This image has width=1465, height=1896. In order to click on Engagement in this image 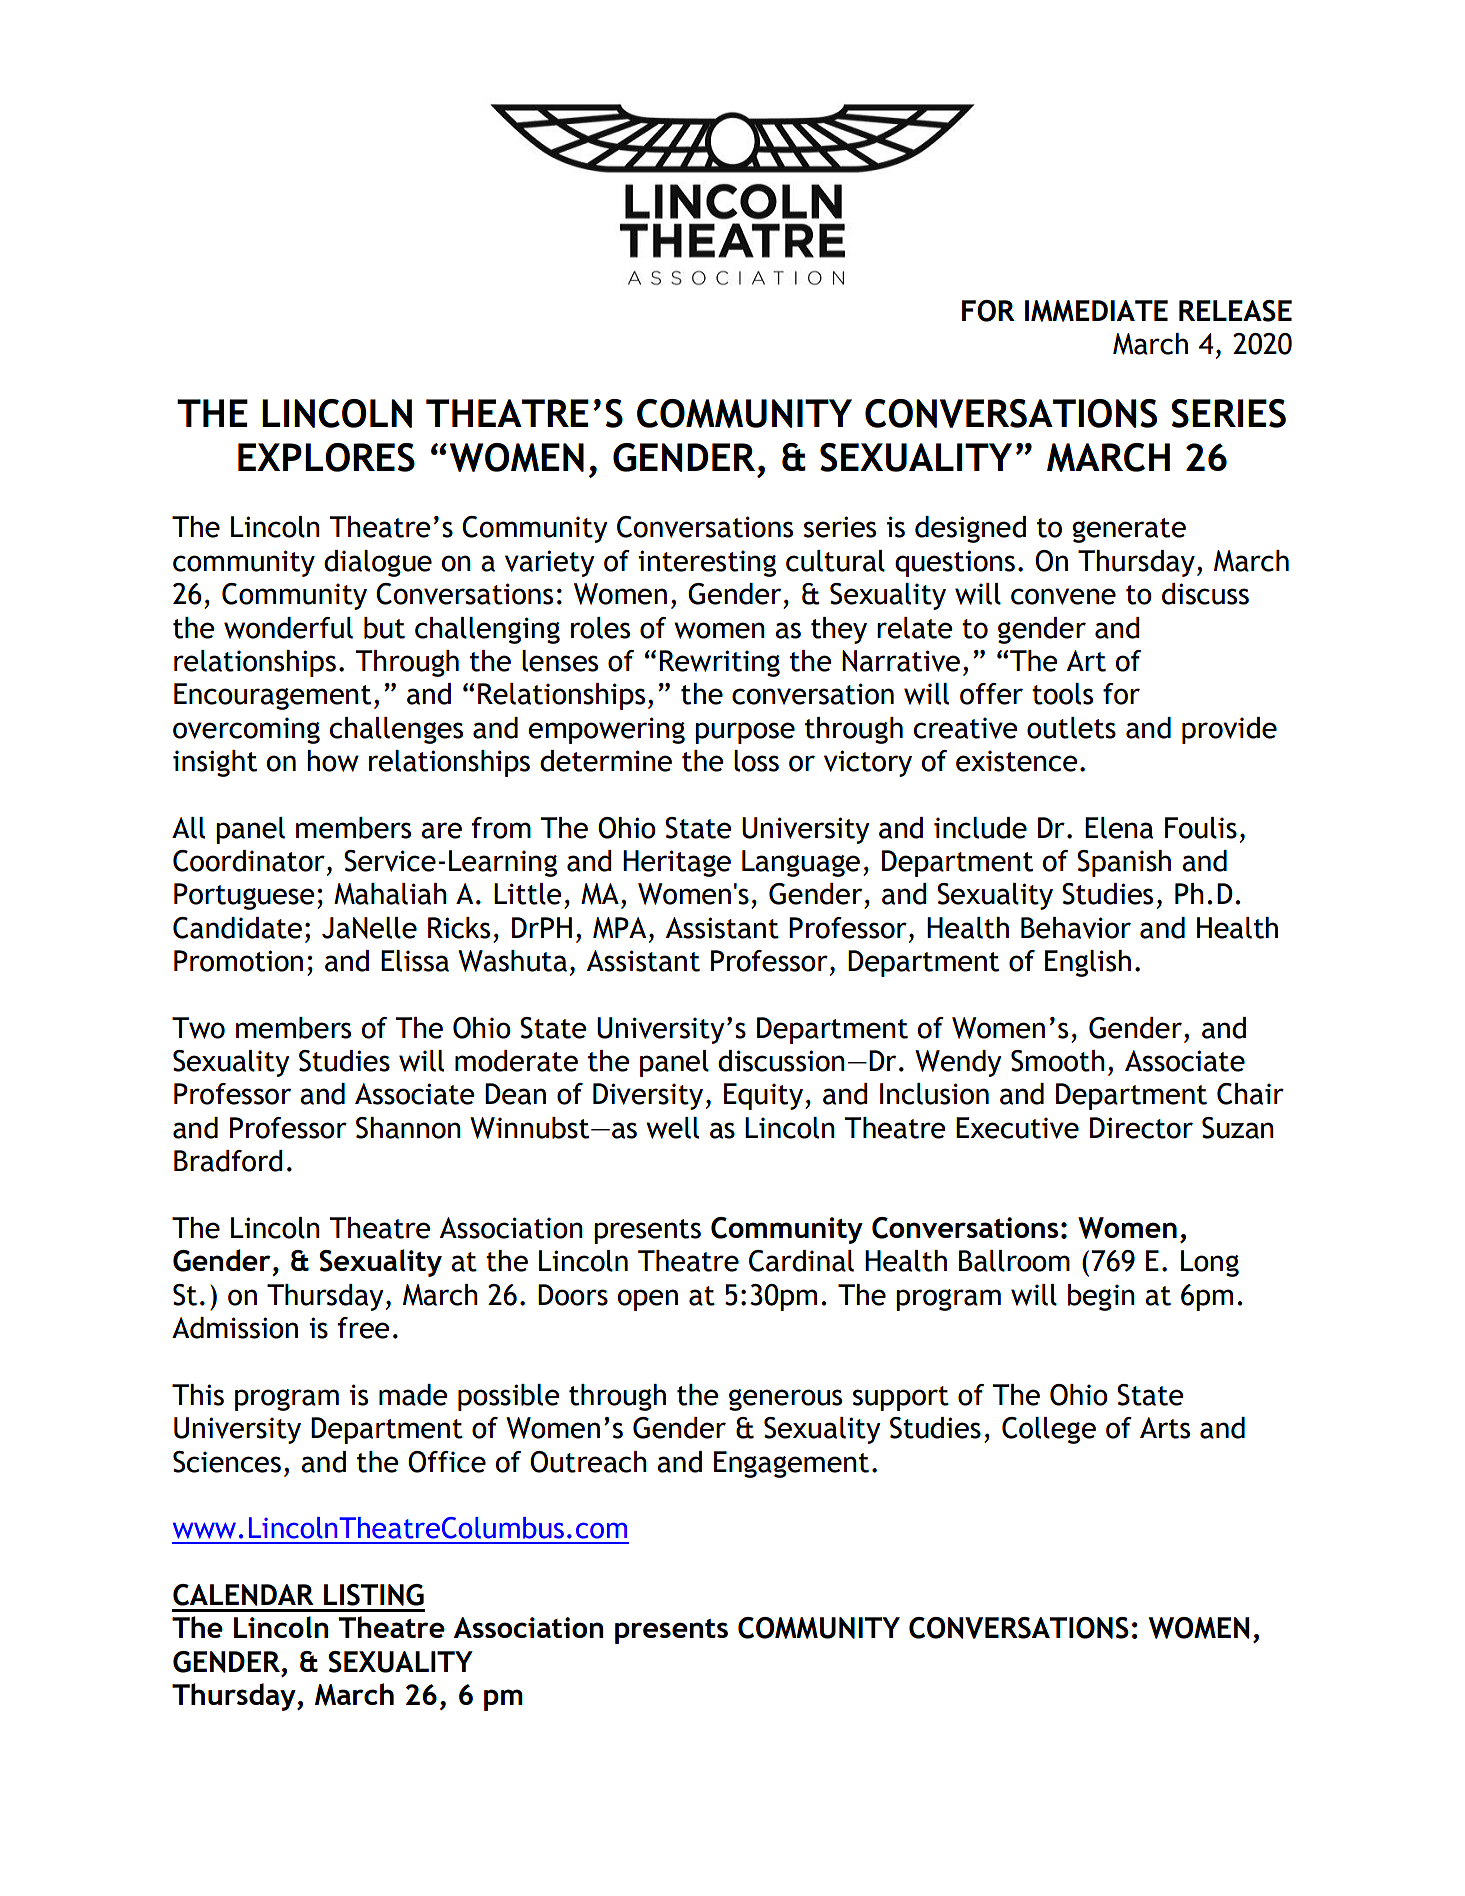, I will do `click(791, 1464)`.
